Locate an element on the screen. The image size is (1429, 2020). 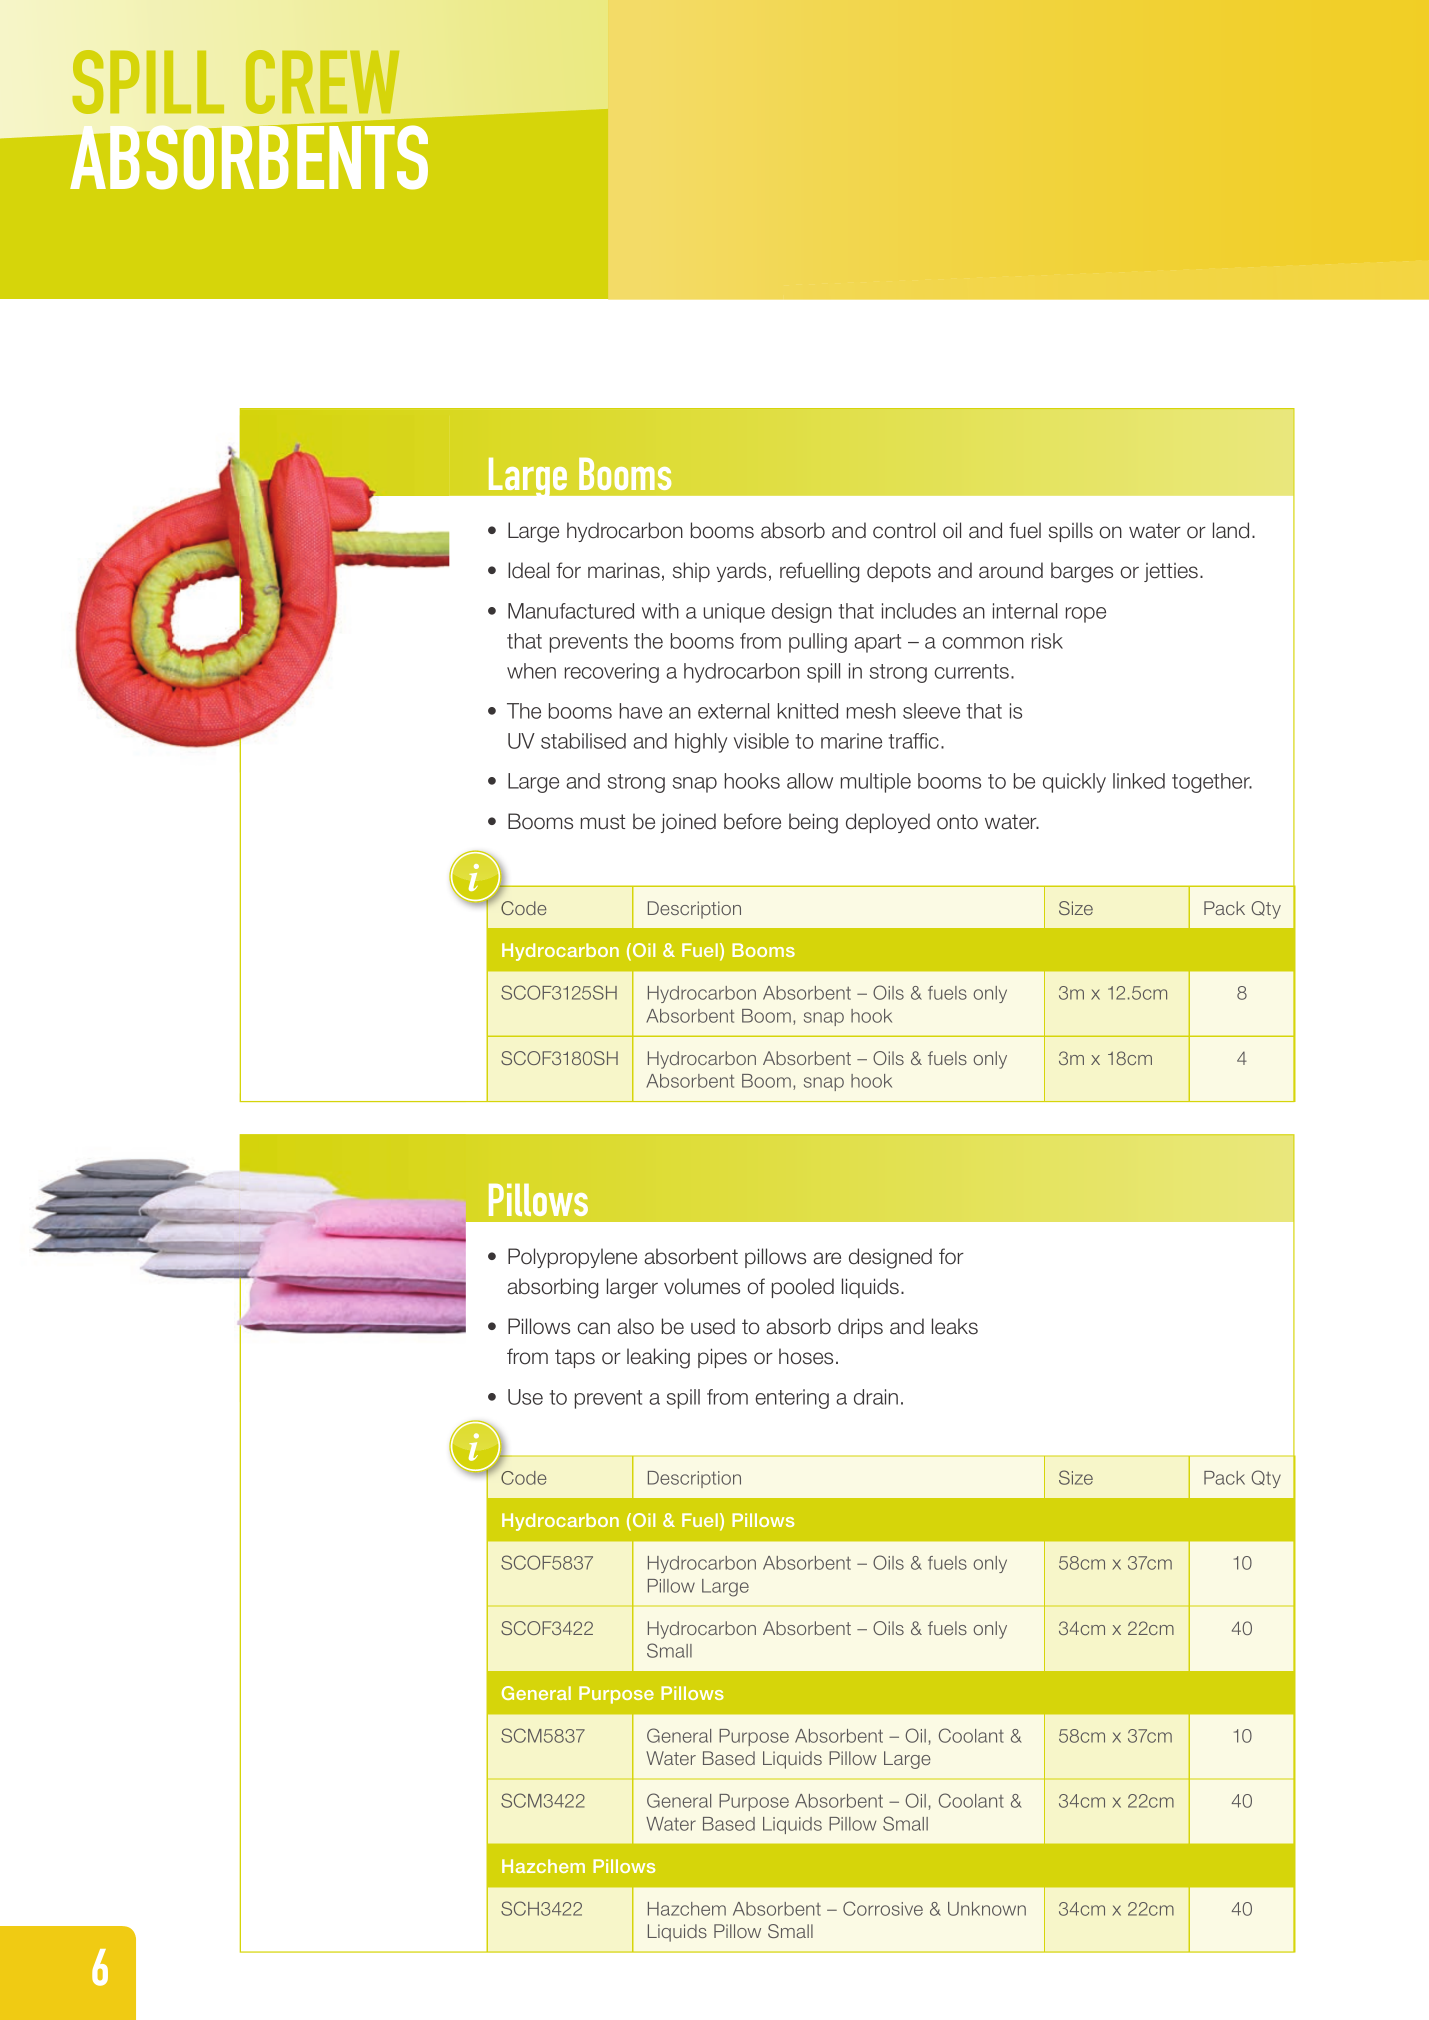
Ideal is located at coordinates (528, 570).
